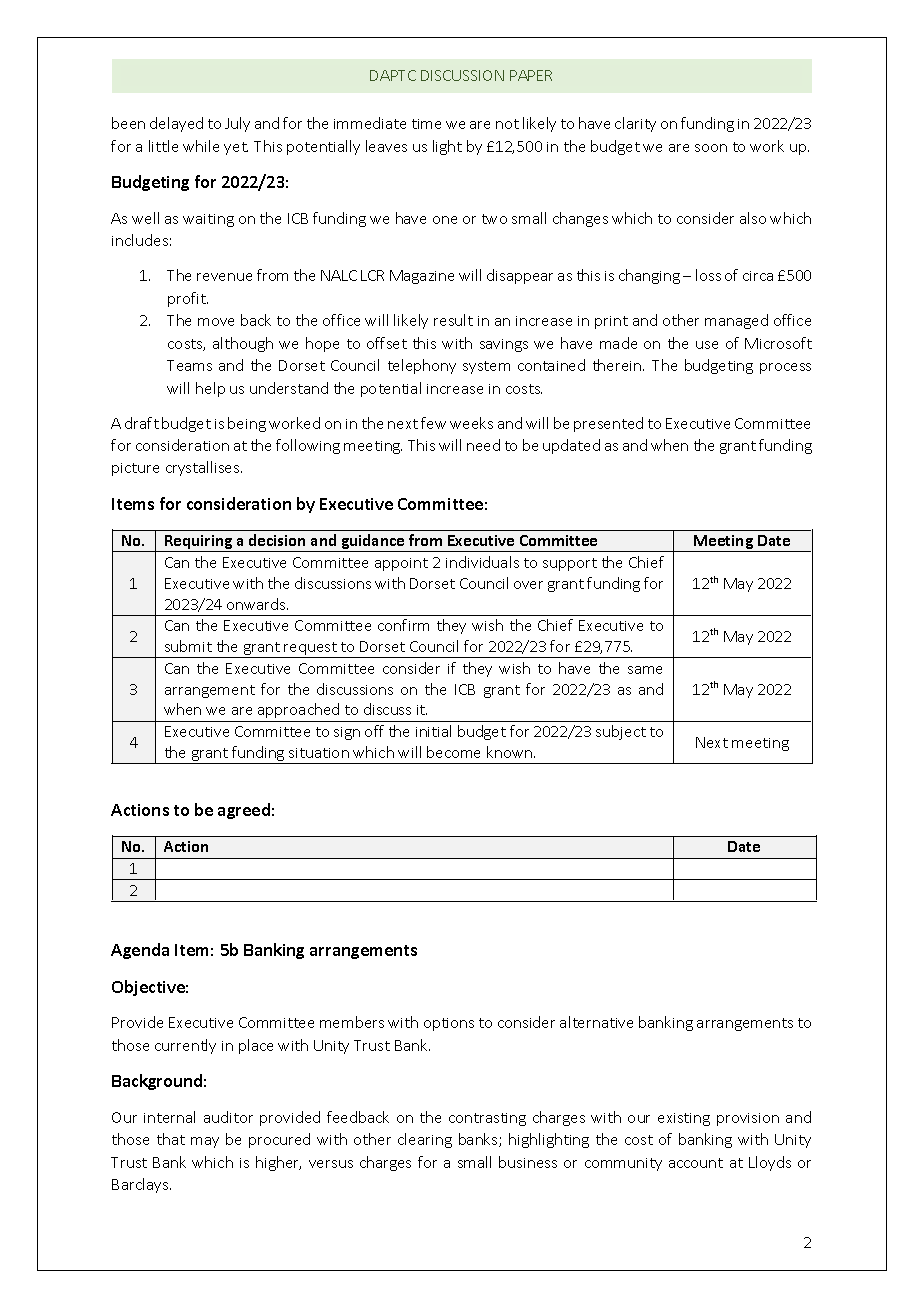 This screenshot has width=924, height=1308. Describe the element at coordinates (426, 124) in the screenshot. I see `time` at that location.
